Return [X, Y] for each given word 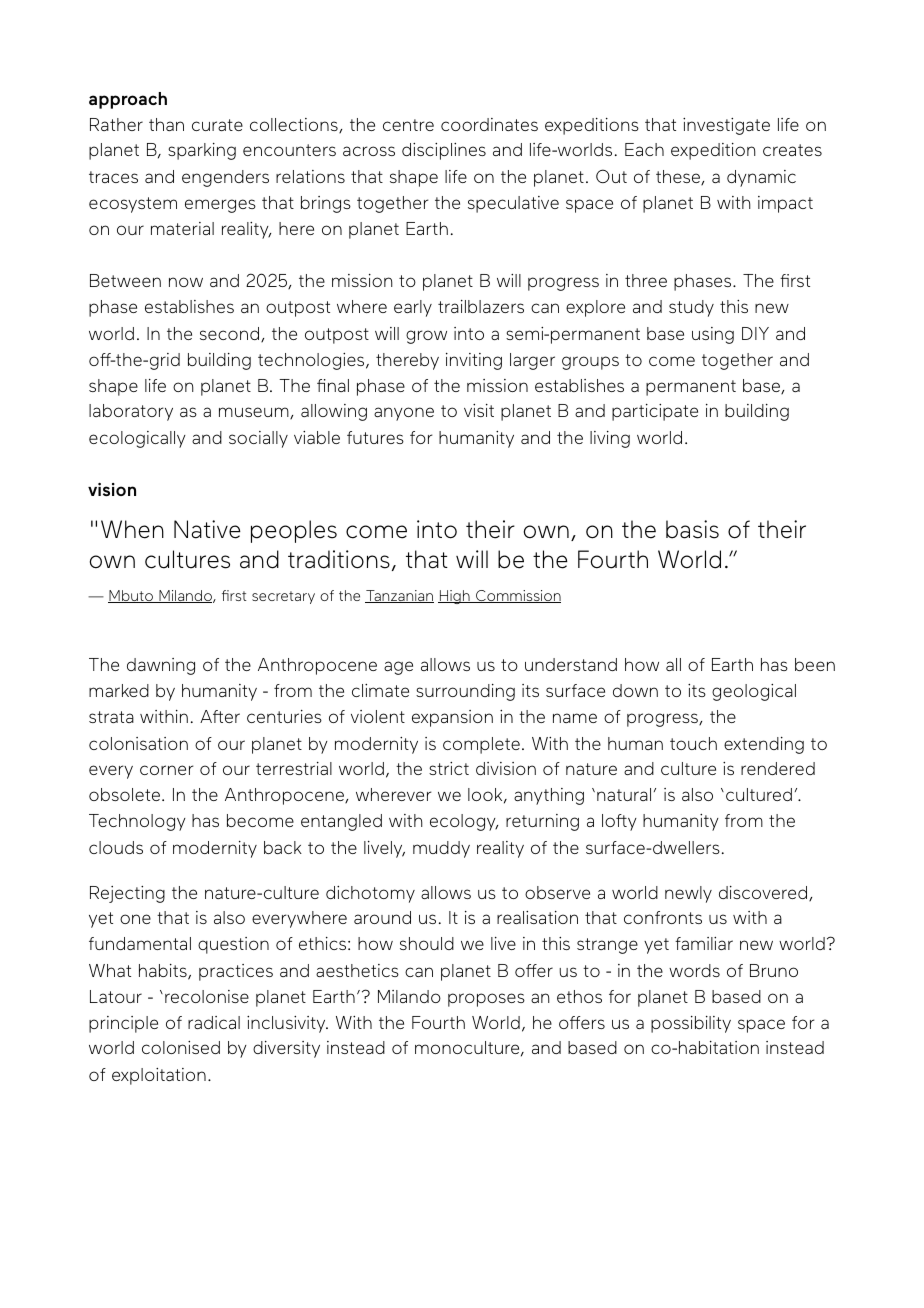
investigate [726, 126]
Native [207, 529]
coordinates [489, 124]
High [455, 597]
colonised [181, 1047]
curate [217, 125]
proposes [486, 1000]
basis [692, 529]
